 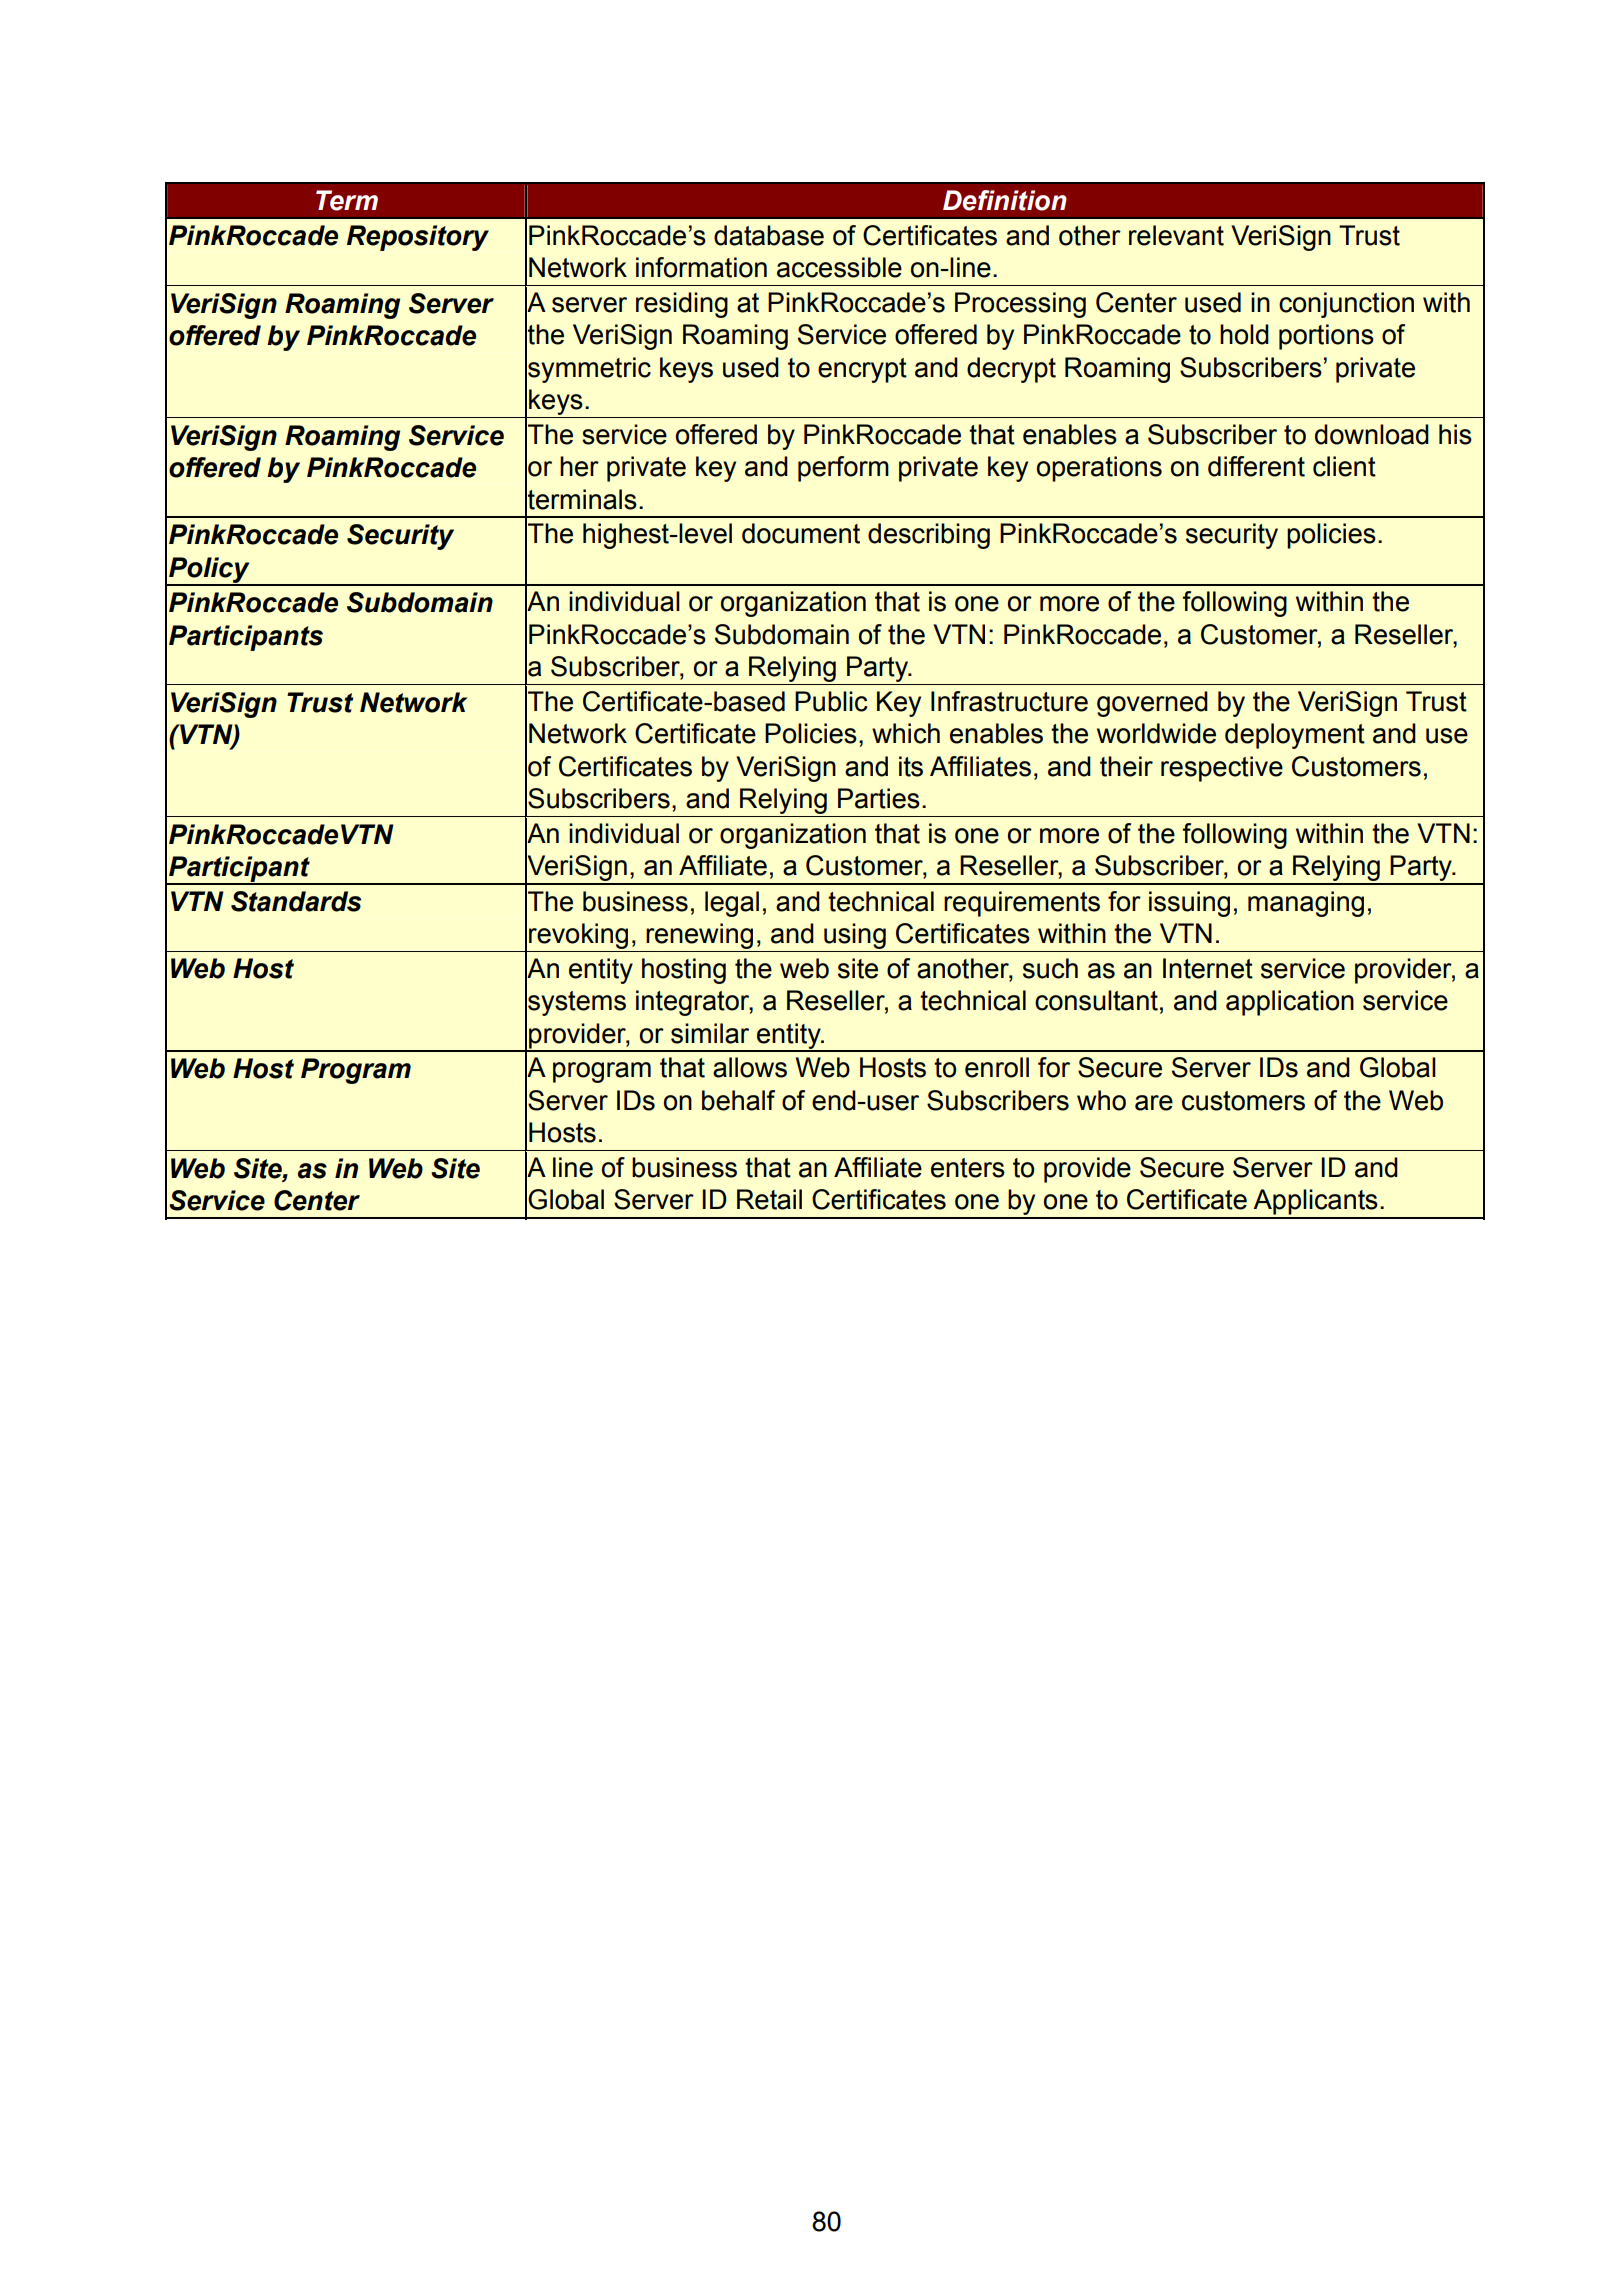 What do you see at coordinates (1295, 736) in the page?
I see `deployment` at bounding box center [1295, 736].
